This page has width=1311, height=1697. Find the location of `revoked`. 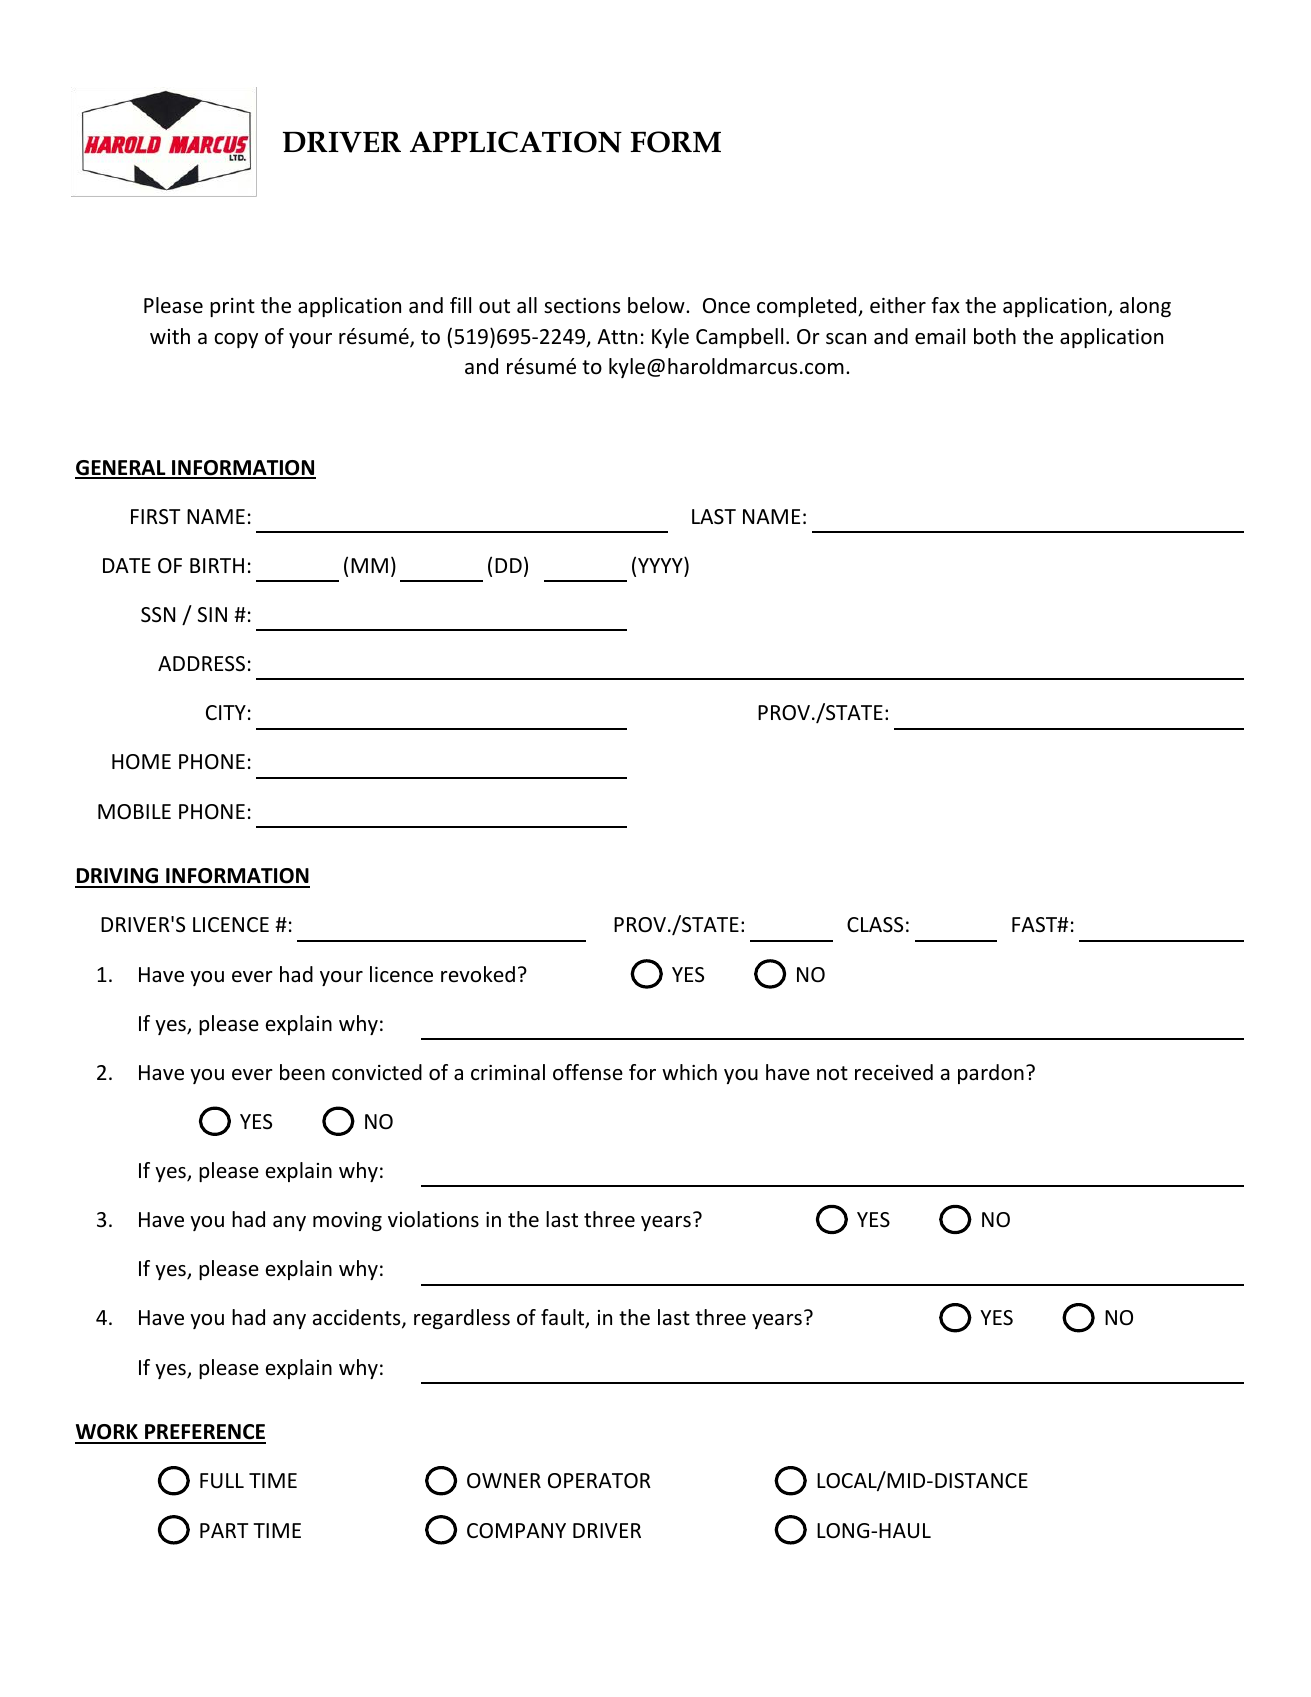

revoked is located at coordinates (478, 974).
